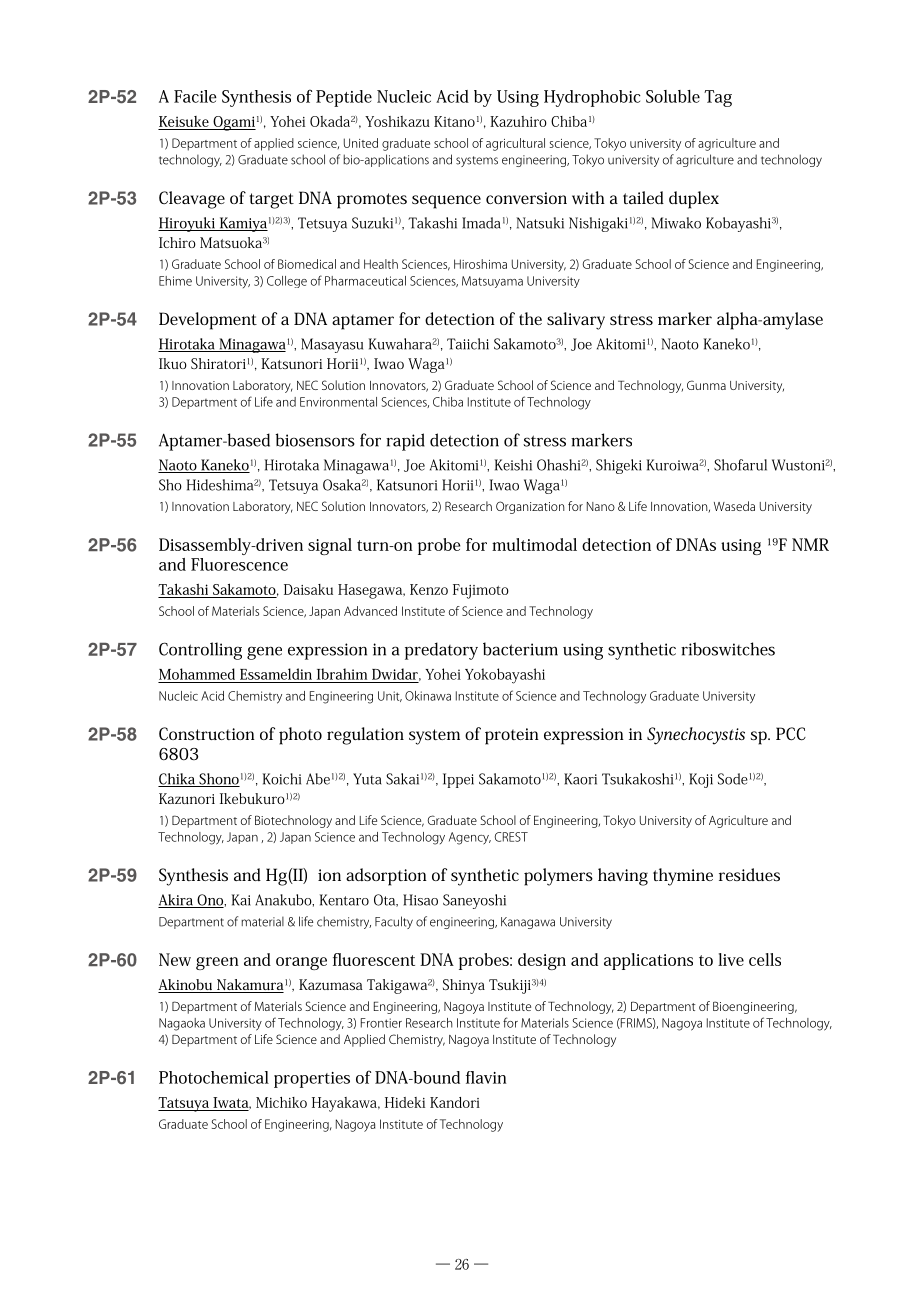 The height and width of the screenshot is (1308, 924). Describe the element at coordinates (515, 144) in the screenshot. I see `agricultural` at that location.
